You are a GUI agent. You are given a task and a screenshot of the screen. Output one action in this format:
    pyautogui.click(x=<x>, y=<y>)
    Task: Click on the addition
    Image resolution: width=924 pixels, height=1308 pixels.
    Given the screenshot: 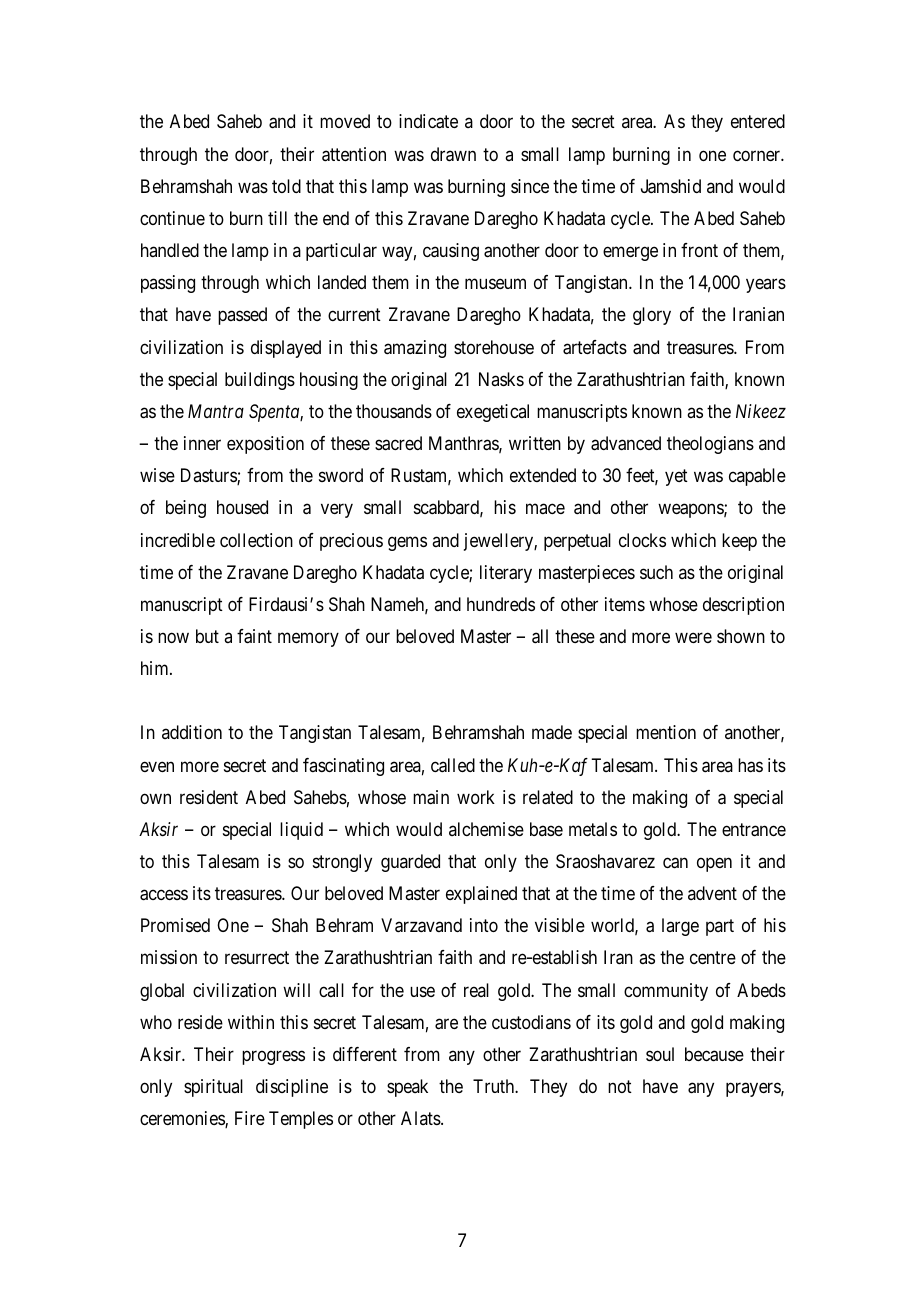 What is the action you would take?
    pyautogui.click(x=192, y=732)
